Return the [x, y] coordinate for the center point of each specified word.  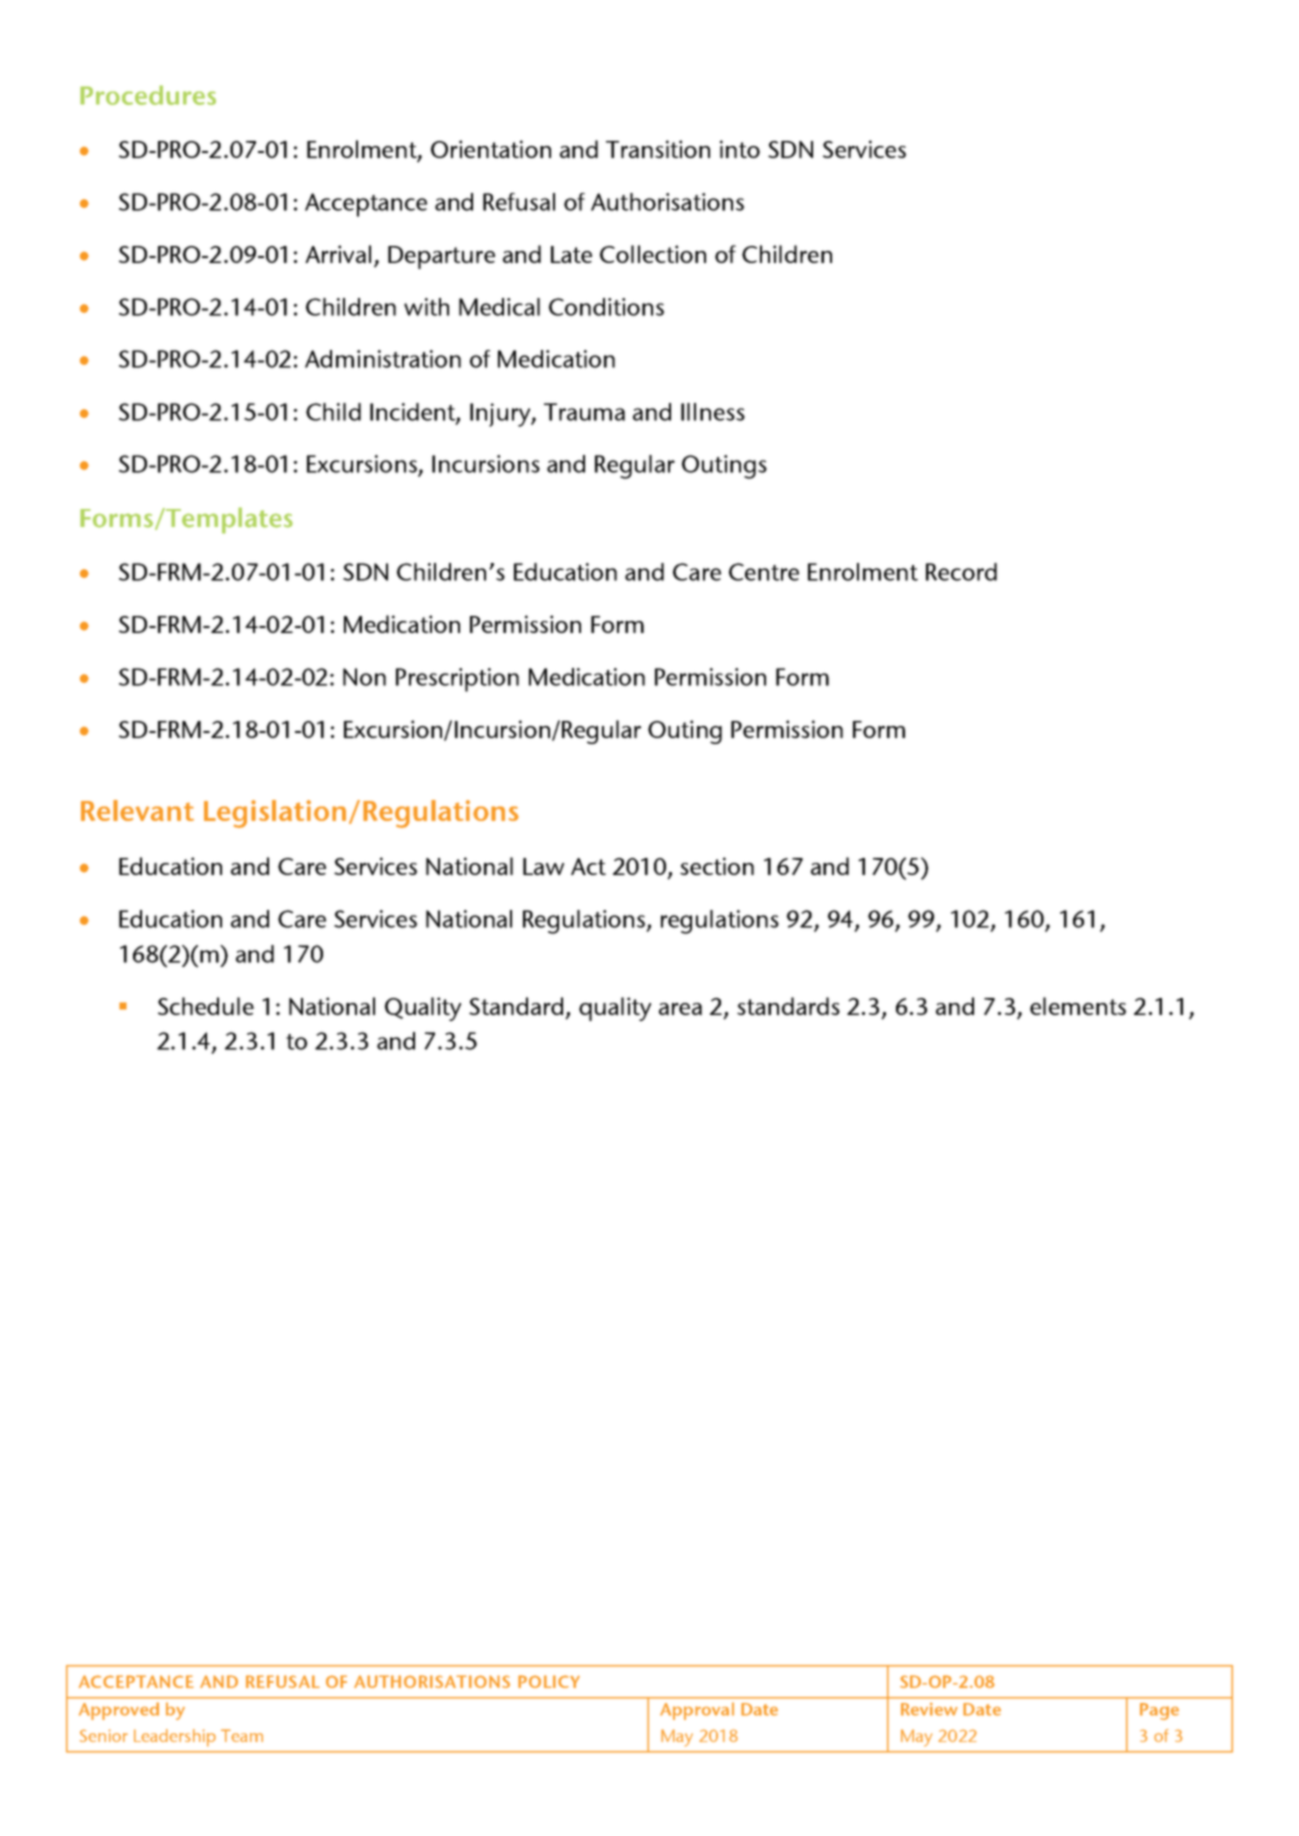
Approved [119, 1711]
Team [242, 1735]
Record [961, 572]
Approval [697, 1711]
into [740, 149]
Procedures [148, 95]
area [680, 1009]
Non [364, 677]
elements [1078, 1006]
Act [588, 866]
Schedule [206, 1006]
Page [1159, 1711]
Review [929, 1709]
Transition [658, 149]
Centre [764, 572]
